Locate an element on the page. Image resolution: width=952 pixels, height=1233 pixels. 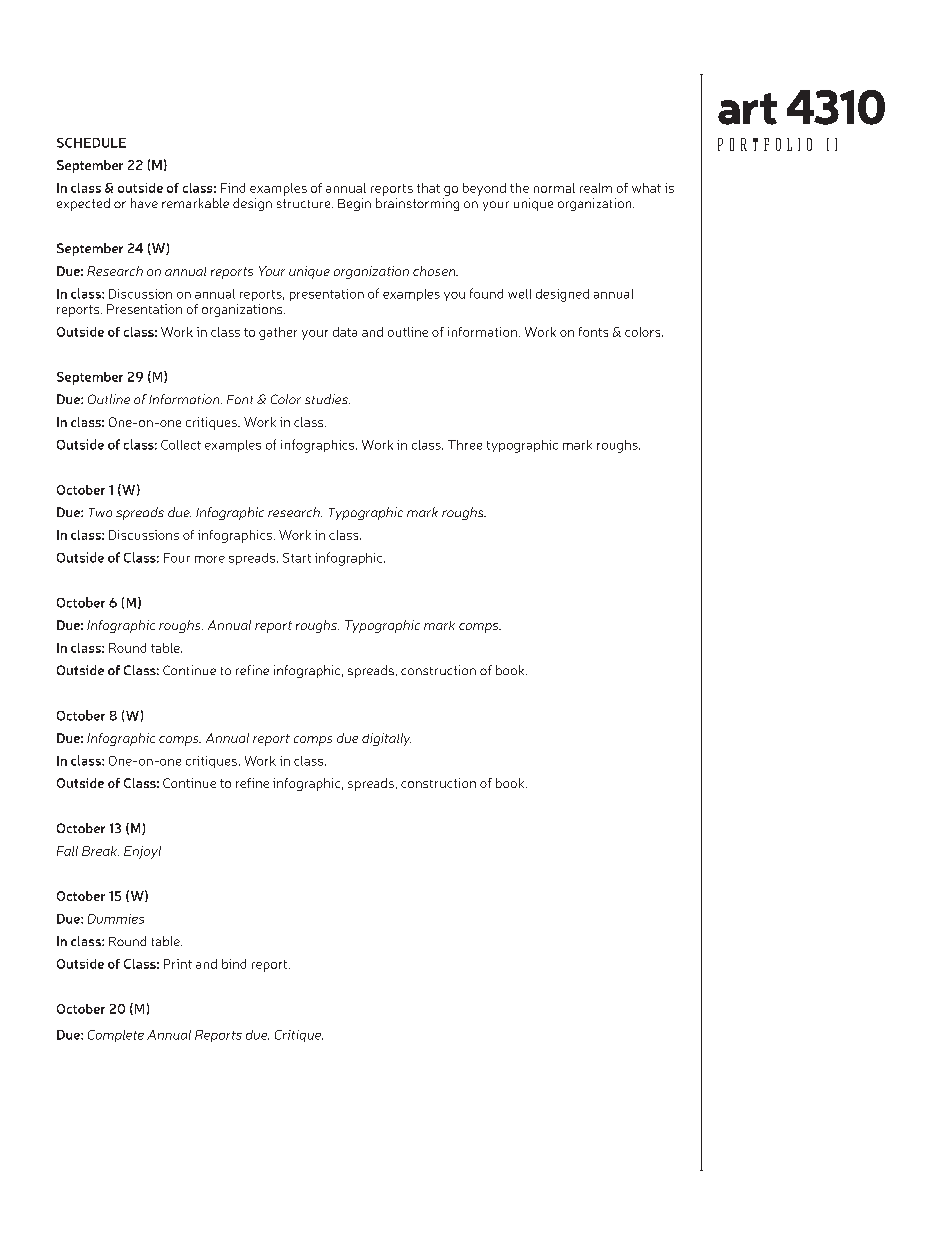
Start is located at coordinates (297, 558).
